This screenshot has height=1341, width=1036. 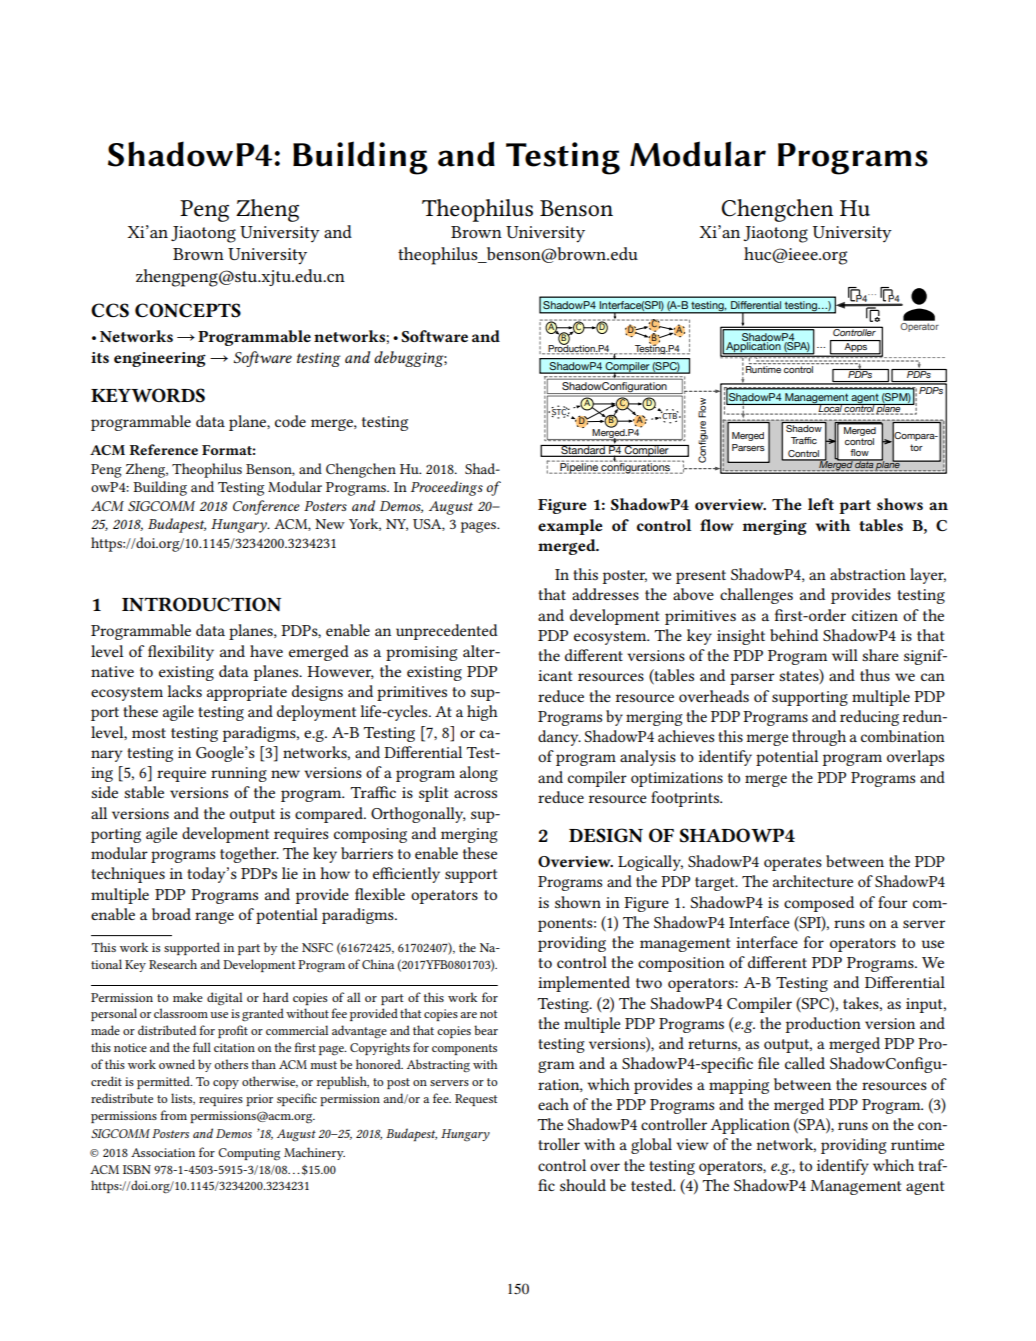 I want to click on CONCEPTS, so click(x=188, y=310).
